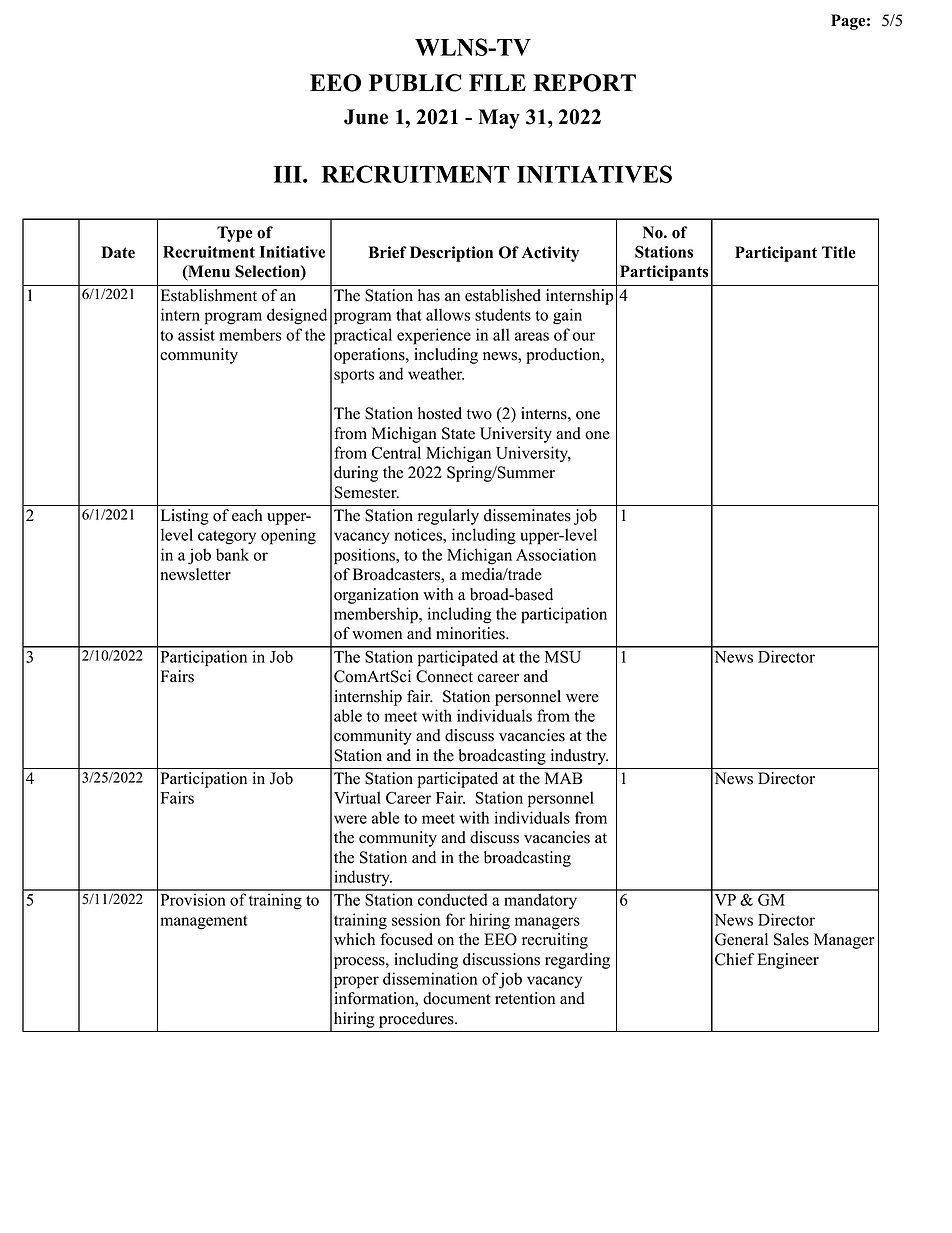 The width and height of the screenshot is (952, 1233). I want to click on procedures, so click(417, 1020).
